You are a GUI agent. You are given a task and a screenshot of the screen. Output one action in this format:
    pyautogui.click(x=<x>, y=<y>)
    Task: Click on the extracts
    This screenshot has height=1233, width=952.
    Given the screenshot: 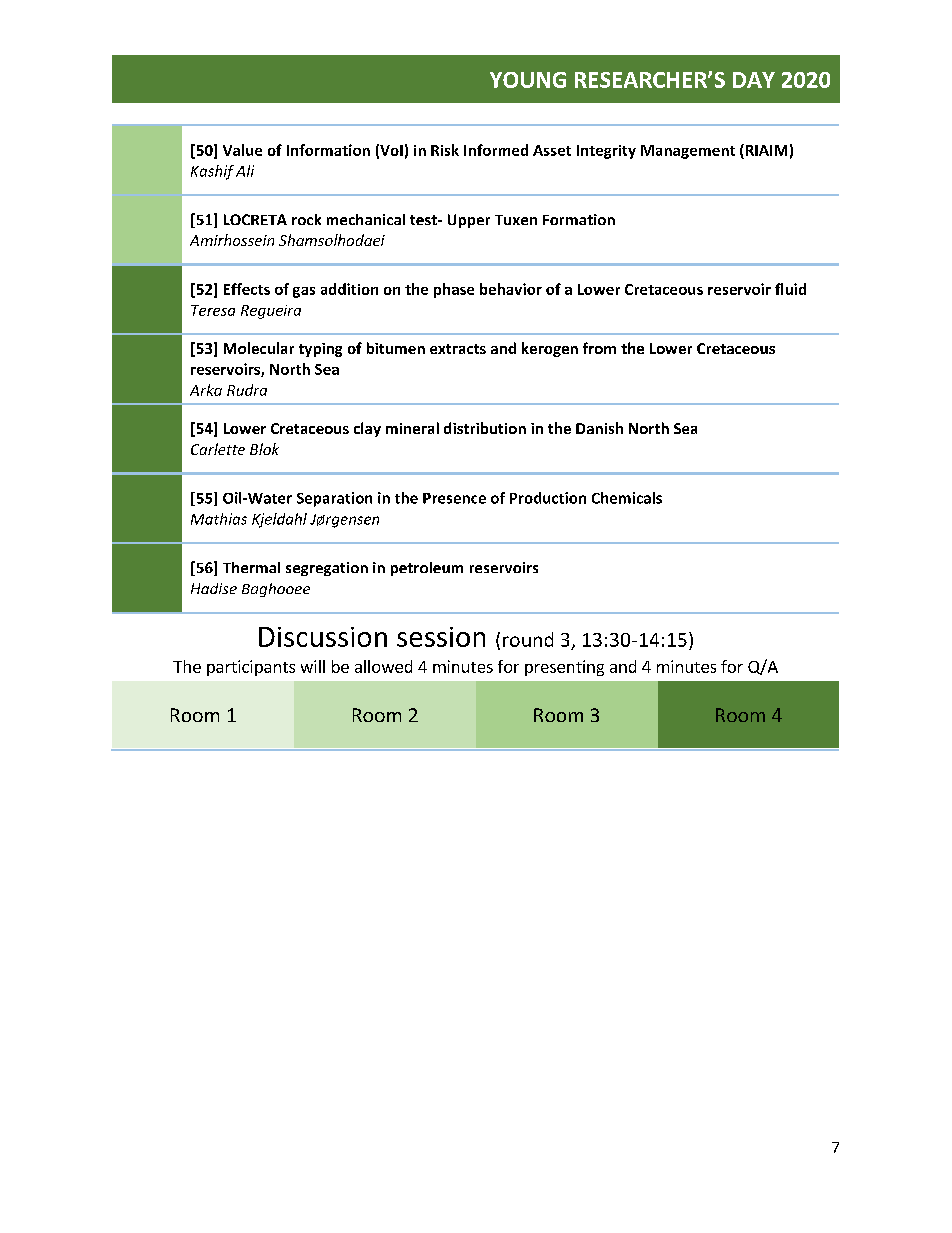 What is the action you would take?
    pyautogui.click(x=458, y=349)
